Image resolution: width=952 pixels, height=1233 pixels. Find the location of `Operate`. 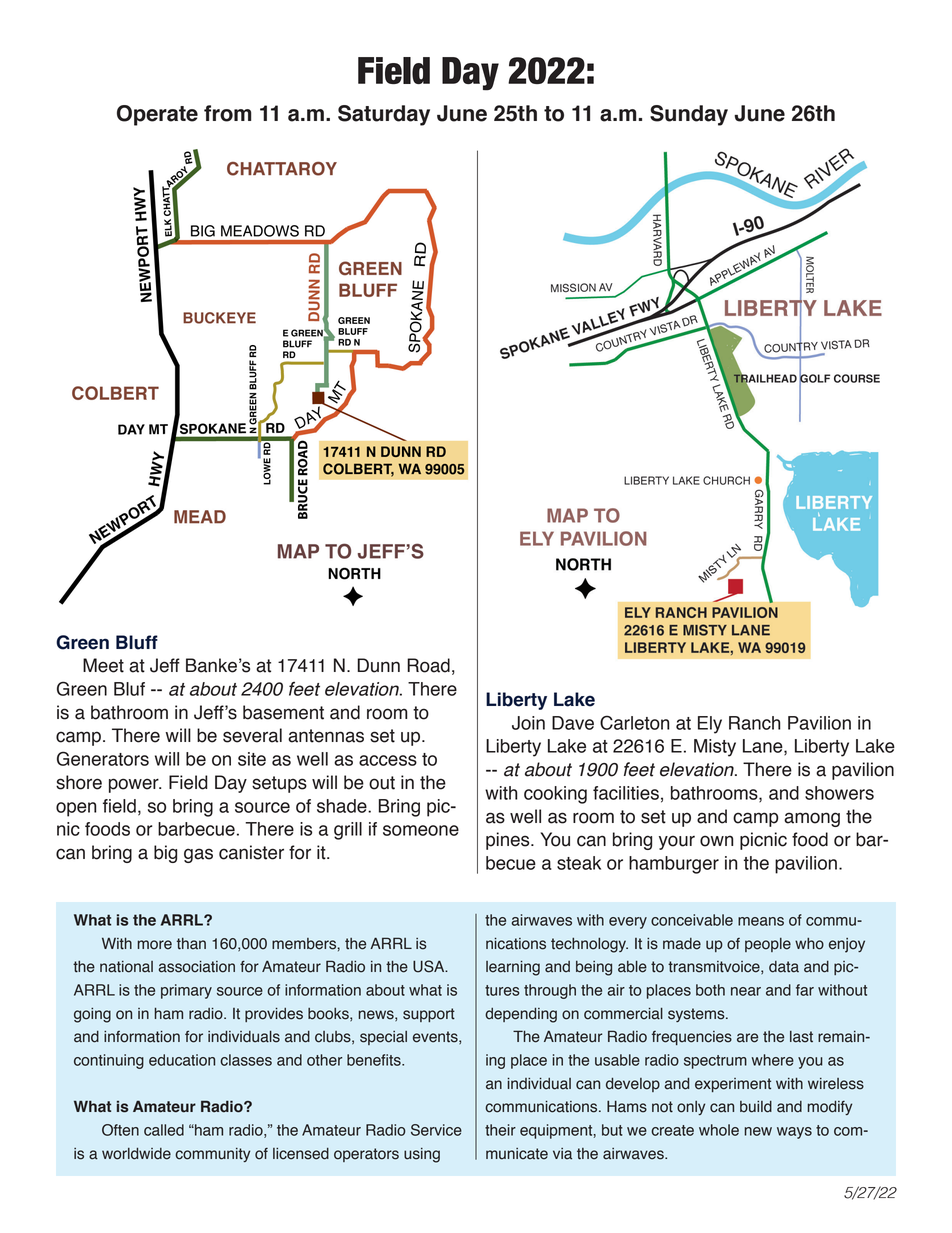

Operate is located at coordinates (157, 115).
